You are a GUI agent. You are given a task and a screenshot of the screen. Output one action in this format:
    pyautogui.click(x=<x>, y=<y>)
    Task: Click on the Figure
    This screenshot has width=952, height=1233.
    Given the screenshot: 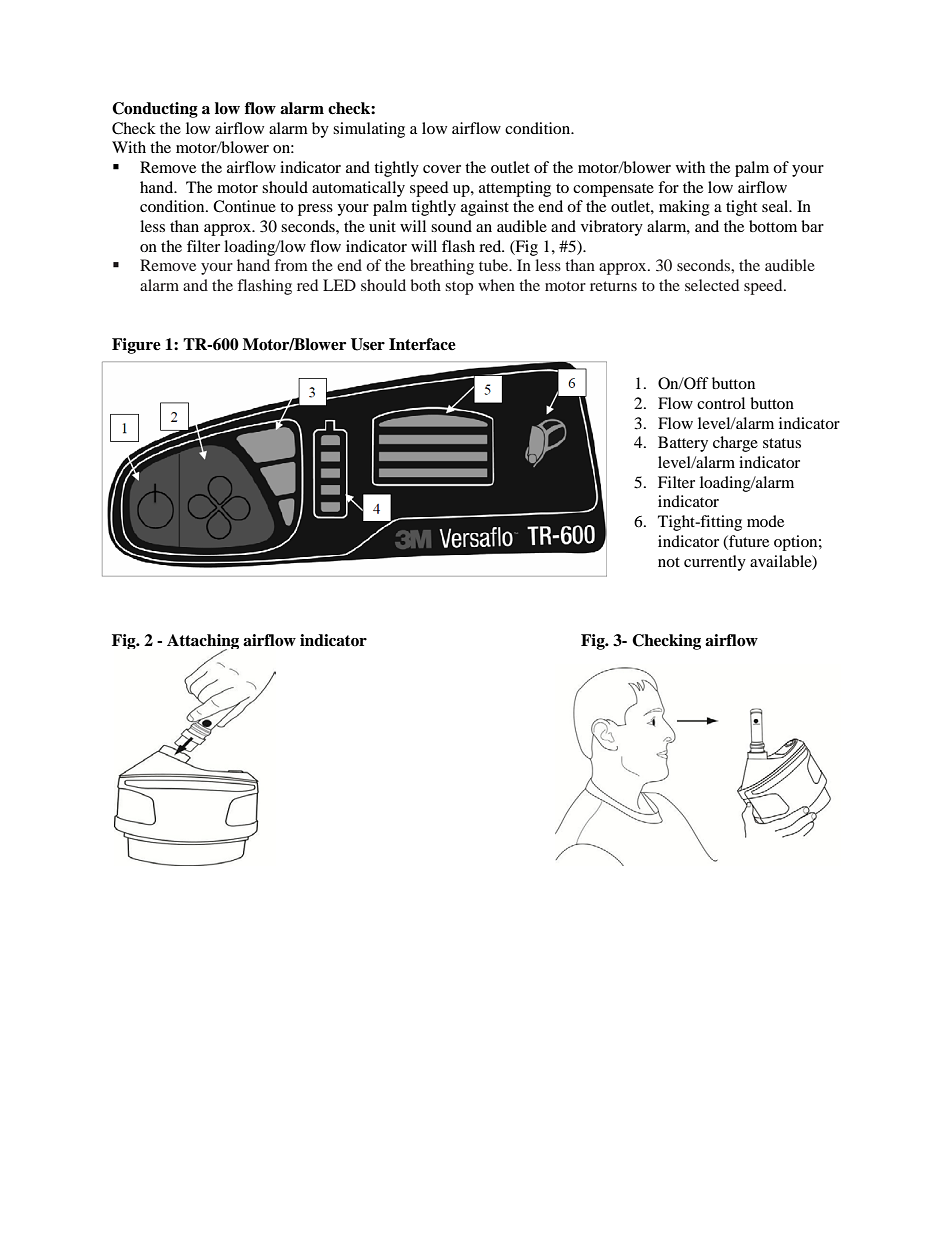 What is the action you would take?
    pyautogui.click(x=136, y=346)
